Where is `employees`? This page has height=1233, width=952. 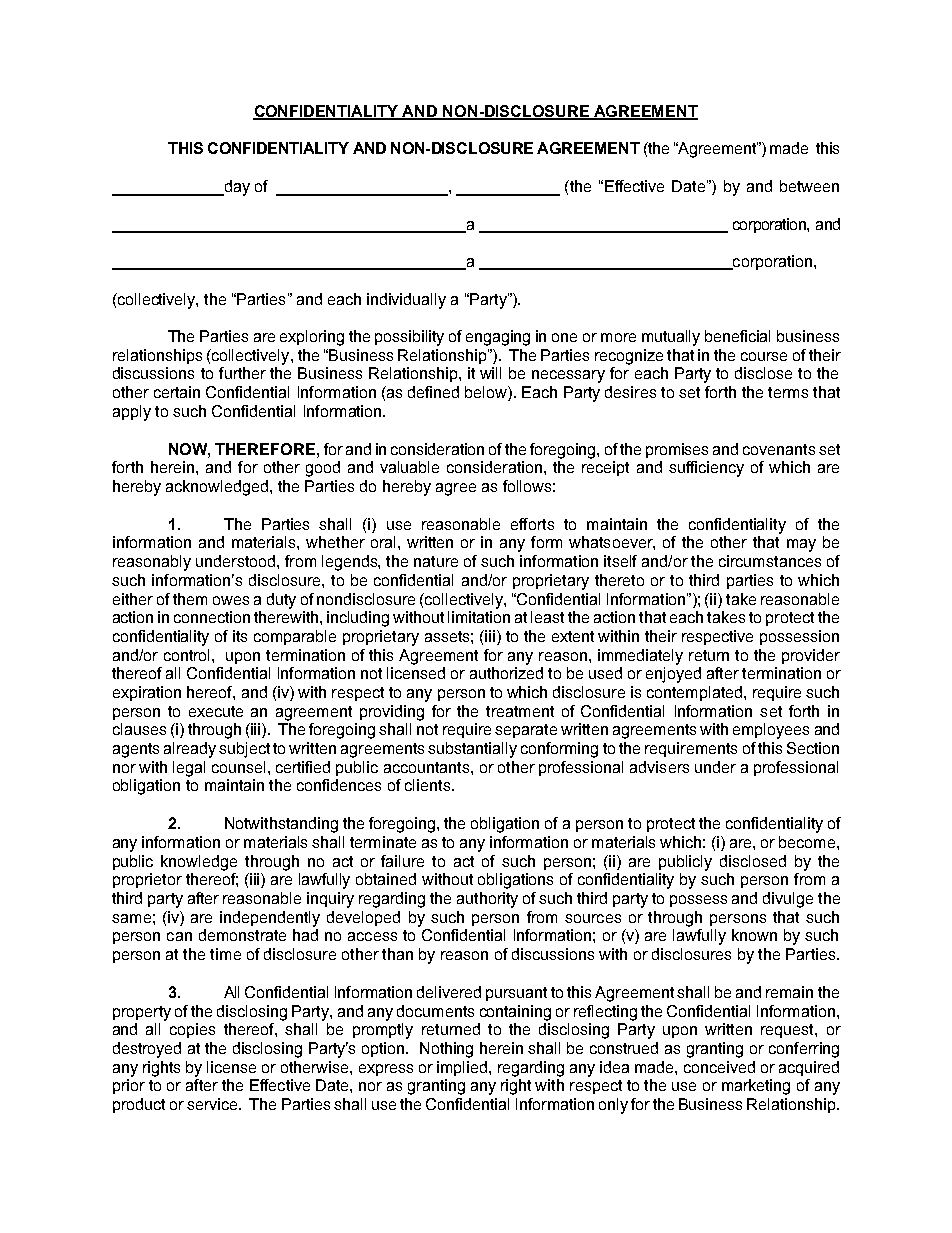 employees is located at coordinates (771, 731).
